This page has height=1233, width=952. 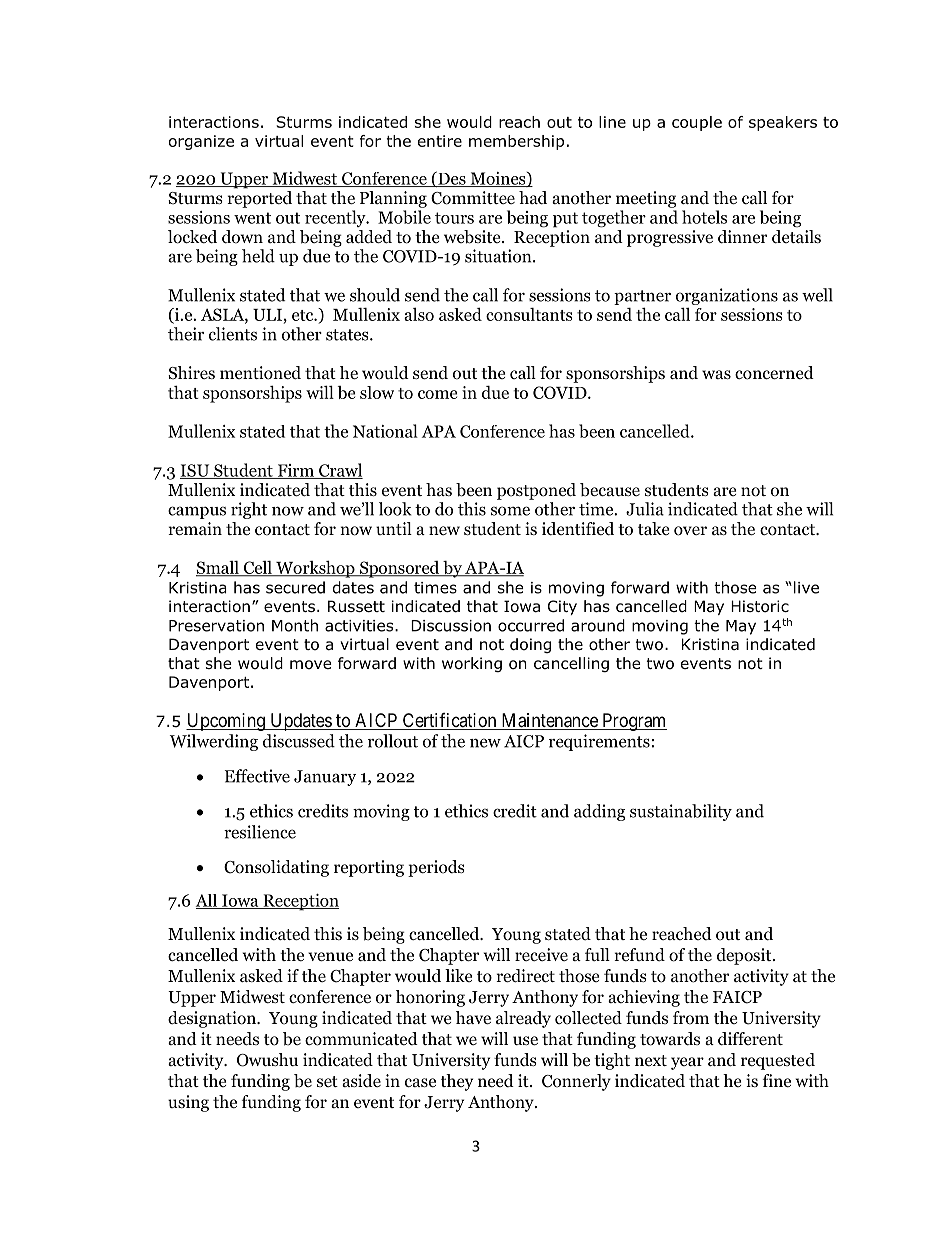 I want to click on Month, so click(x=295, y=625).
